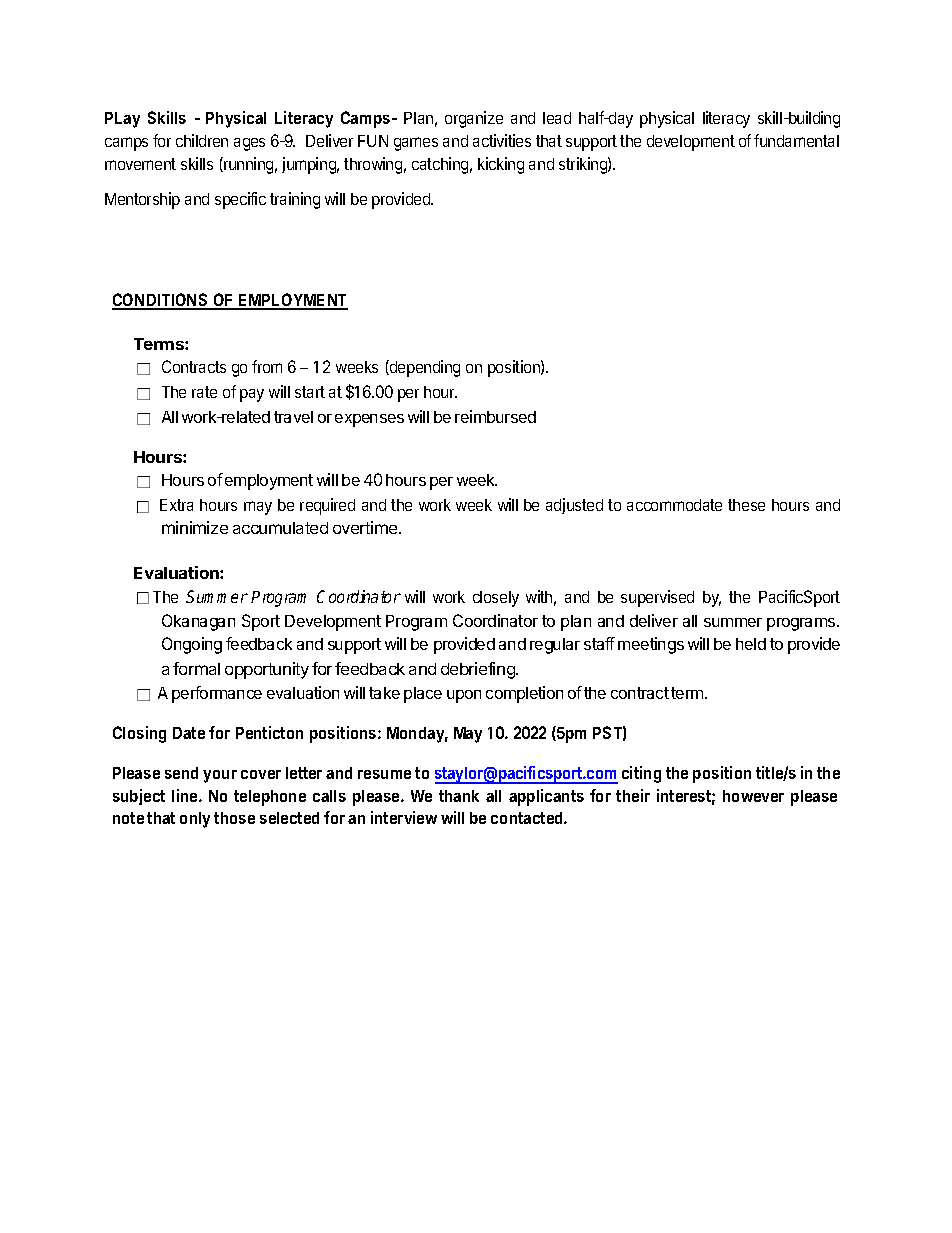 This screenshot has height=1233, width=952. What do you see at coordinates (474, 119) in the screenshot?
I see `organize` at bounding box center [474, 119].
